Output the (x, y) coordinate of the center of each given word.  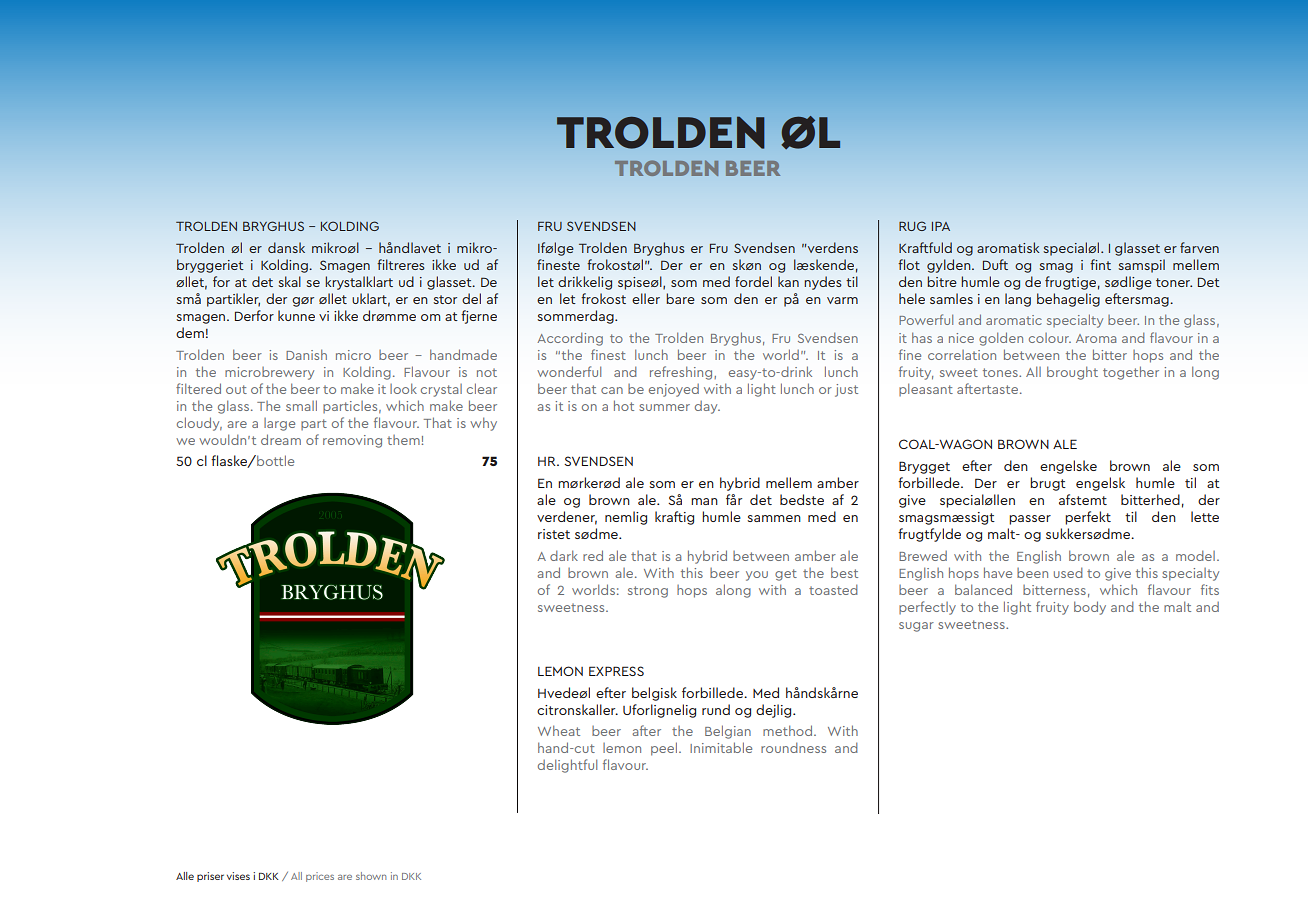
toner (1174, 282)
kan (788, 281)
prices (320, 877)
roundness (793, 747)
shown (371, 876)
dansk (286, 247)
